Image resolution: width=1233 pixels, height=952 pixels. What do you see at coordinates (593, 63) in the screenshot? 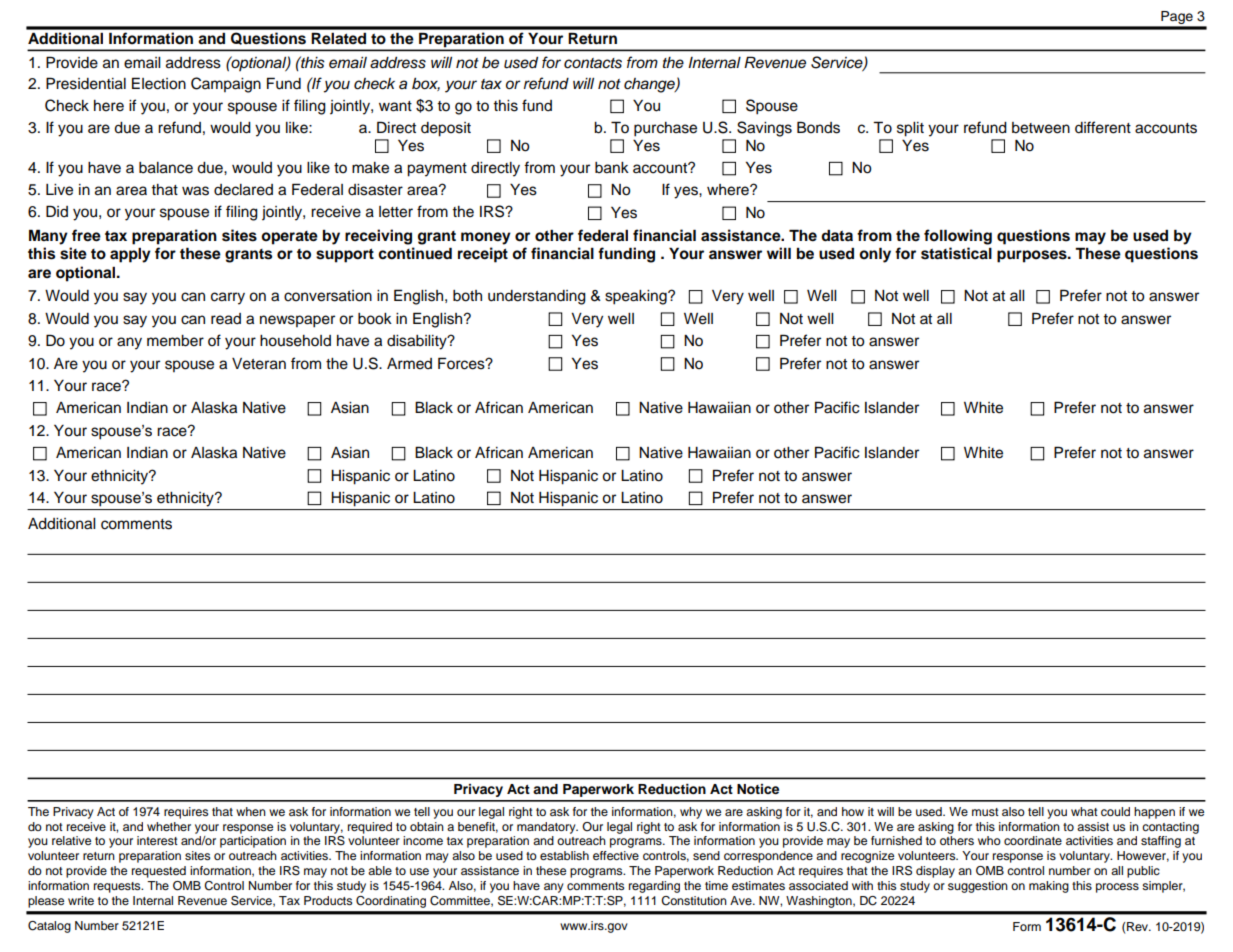
I see `contacts` at bounding box center [593, 63].
